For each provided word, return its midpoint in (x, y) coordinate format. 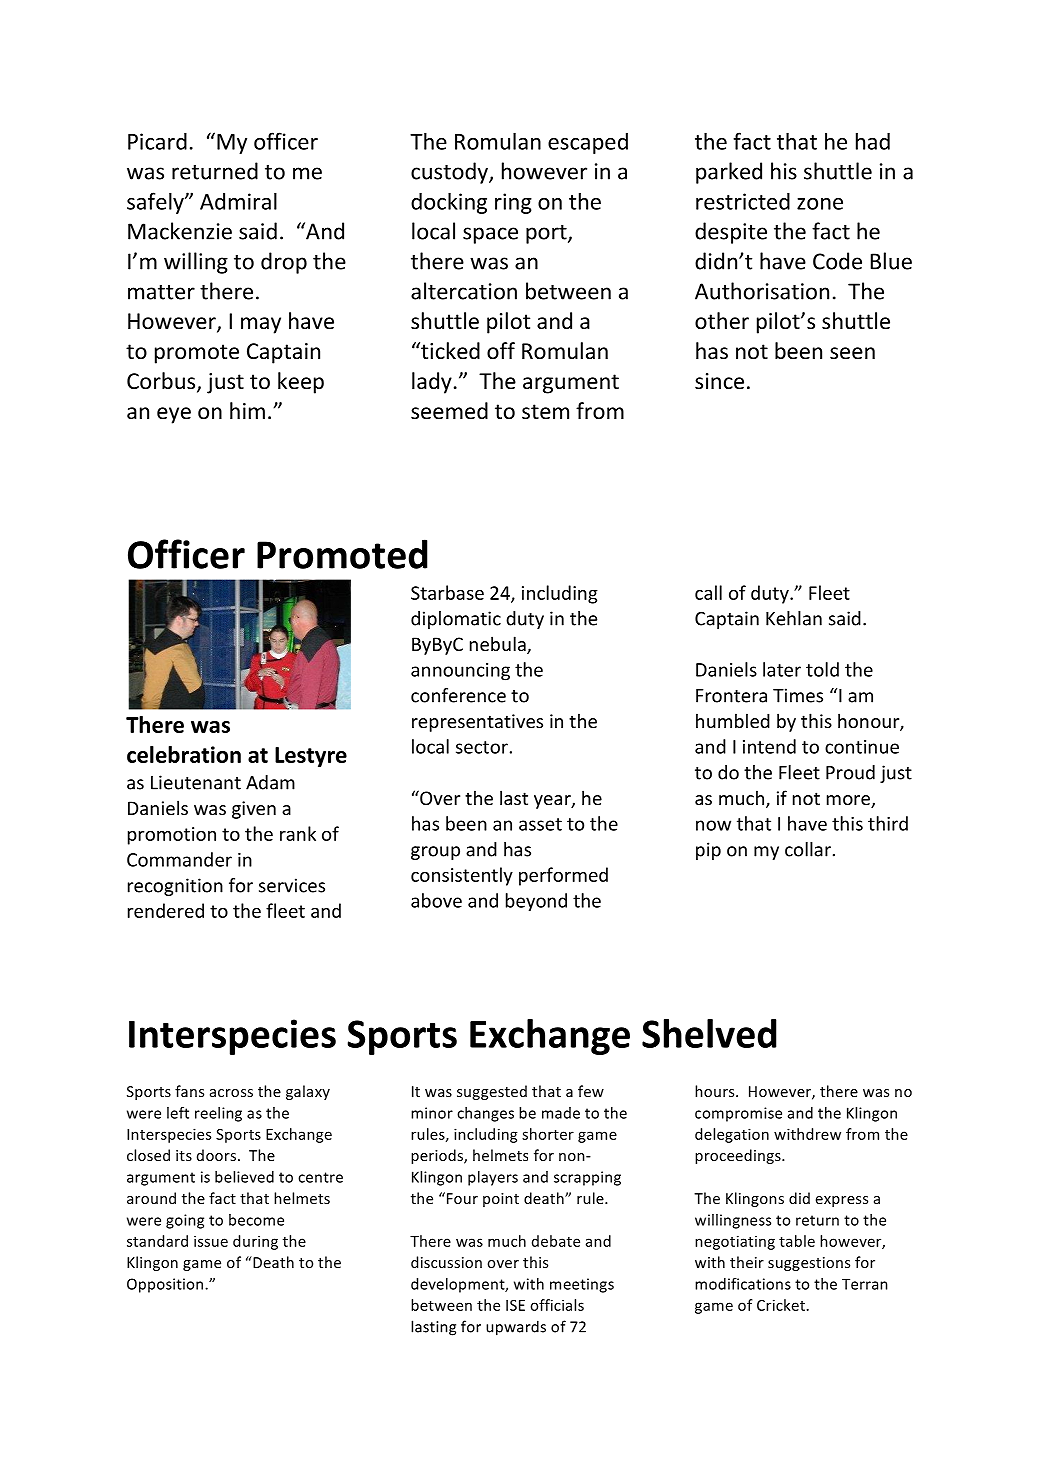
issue (211, 1241)
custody (450, 173)
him (247, 410)
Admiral (238, 201)
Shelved (709, 1033)
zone (820, 204)
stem (545, 412)
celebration (184, 754)
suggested (492, 1092)
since (719, 381)
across (231, 1093)
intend (769, 746)
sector (482, 747)
